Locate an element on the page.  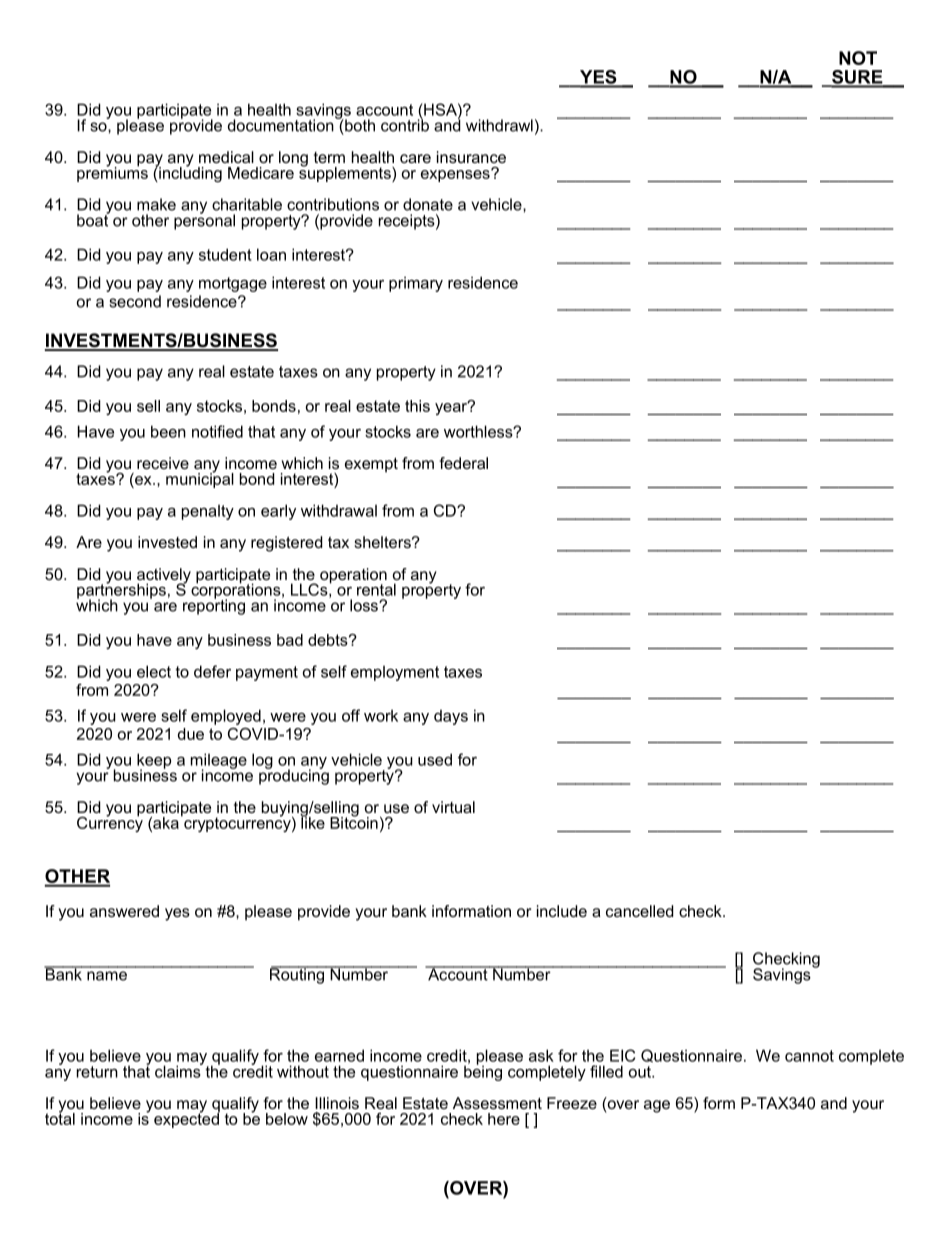
partnerships is located at coordinates (121, 591).
